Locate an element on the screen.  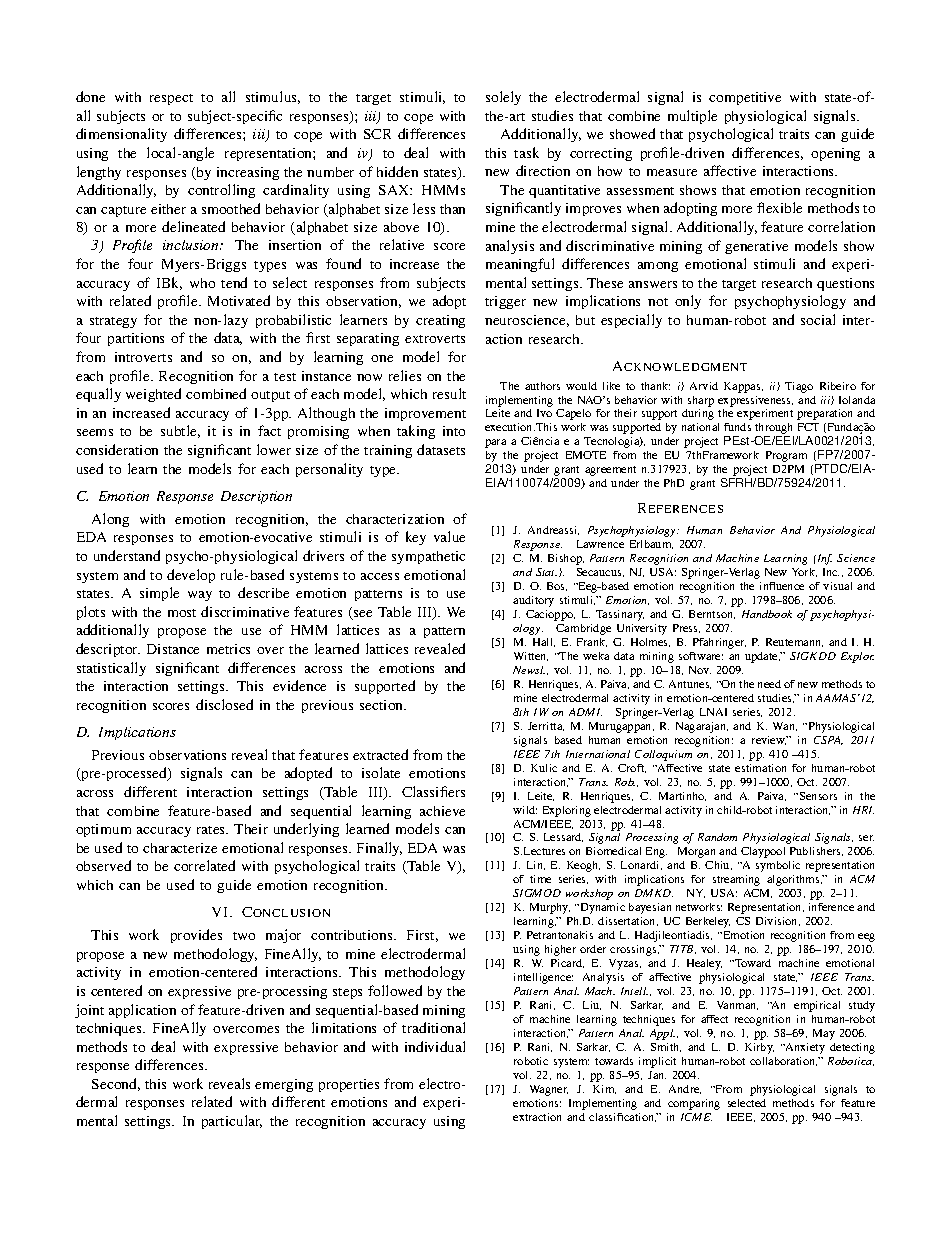
respect is located at coordinates (171, 99).
